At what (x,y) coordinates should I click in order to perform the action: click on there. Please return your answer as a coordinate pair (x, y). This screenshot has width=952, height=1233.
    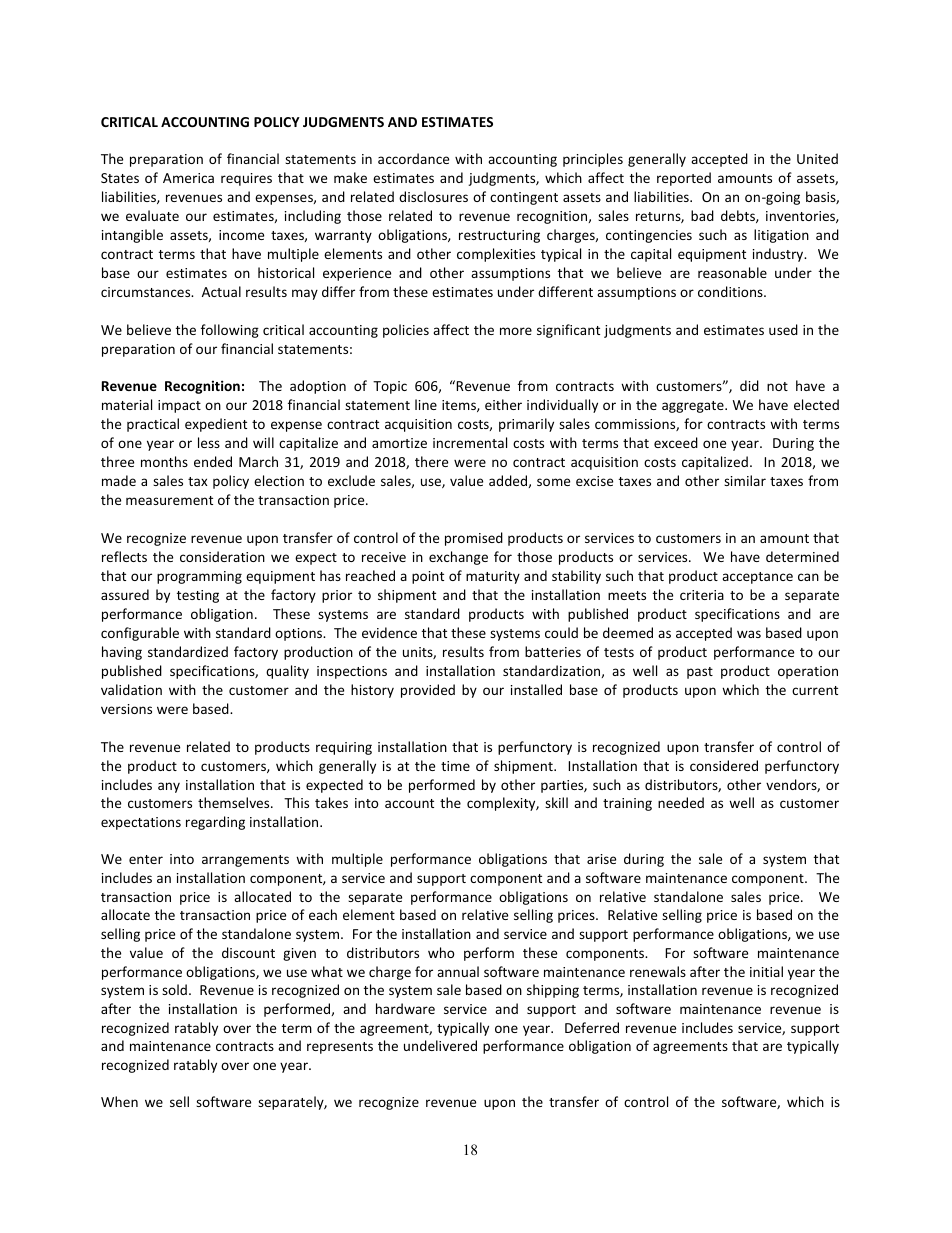
    Looking at the image, I should click on (431, 461).
